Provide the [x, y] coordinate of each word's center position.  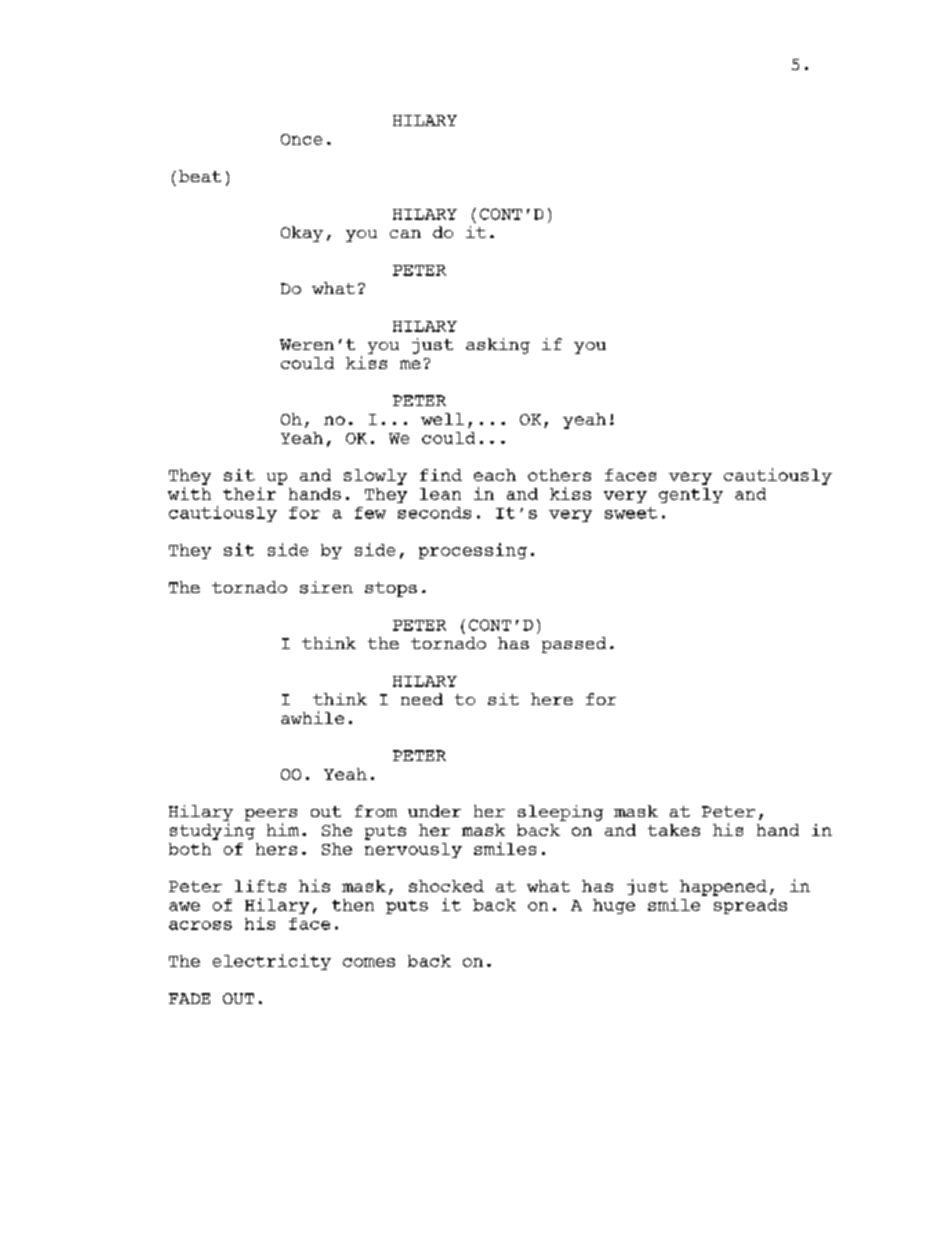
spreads [750, 906]
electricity [272, 962]
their [249, 493]
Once [301, 139]
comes [369, 962]
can [405, 234]
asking [498, 346]
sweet [631, 513]
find [441, 475]
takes [674, 830]
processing [473, 551]
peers [271, 815]
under [434, 811]
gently [691, 495]
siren [326, 587]
